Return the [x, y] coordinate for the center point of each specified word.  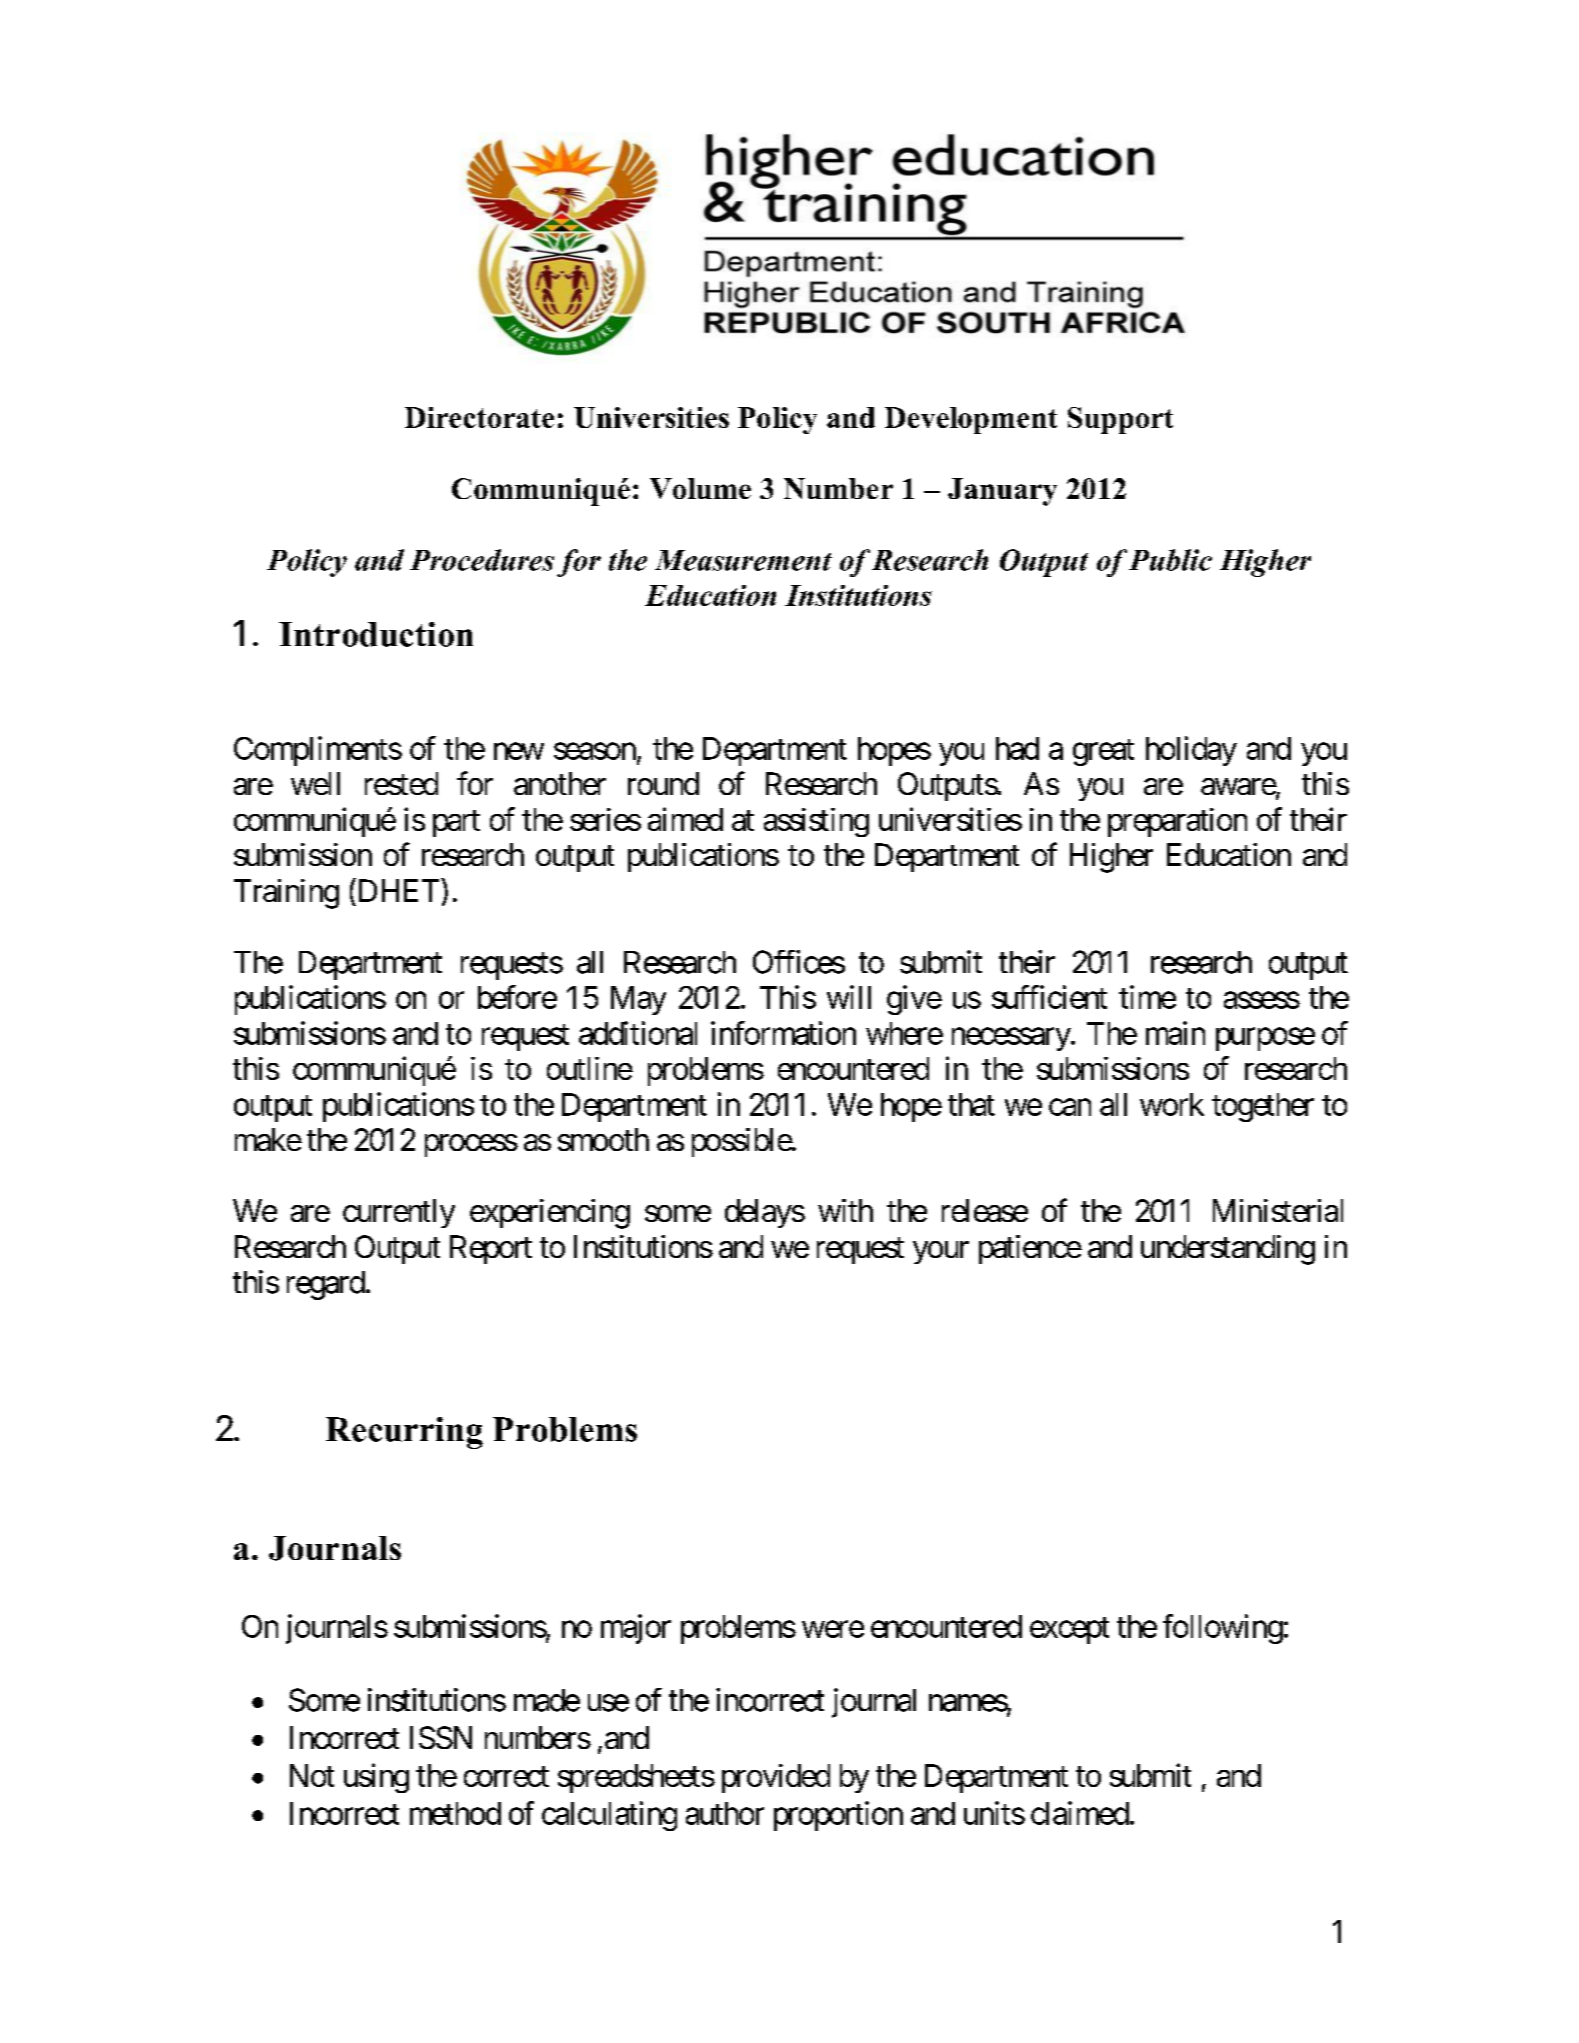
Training [286, 894]
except [1069, 1630]
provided [776, 1778]
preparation [1177, 822]
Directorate [479, 417]
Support [1120, 420]
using [376, 1778]
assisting [816, 822]
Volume [700, 488]
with [845, 1210]
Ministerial [1278, 1210]
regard [326, 1285]
